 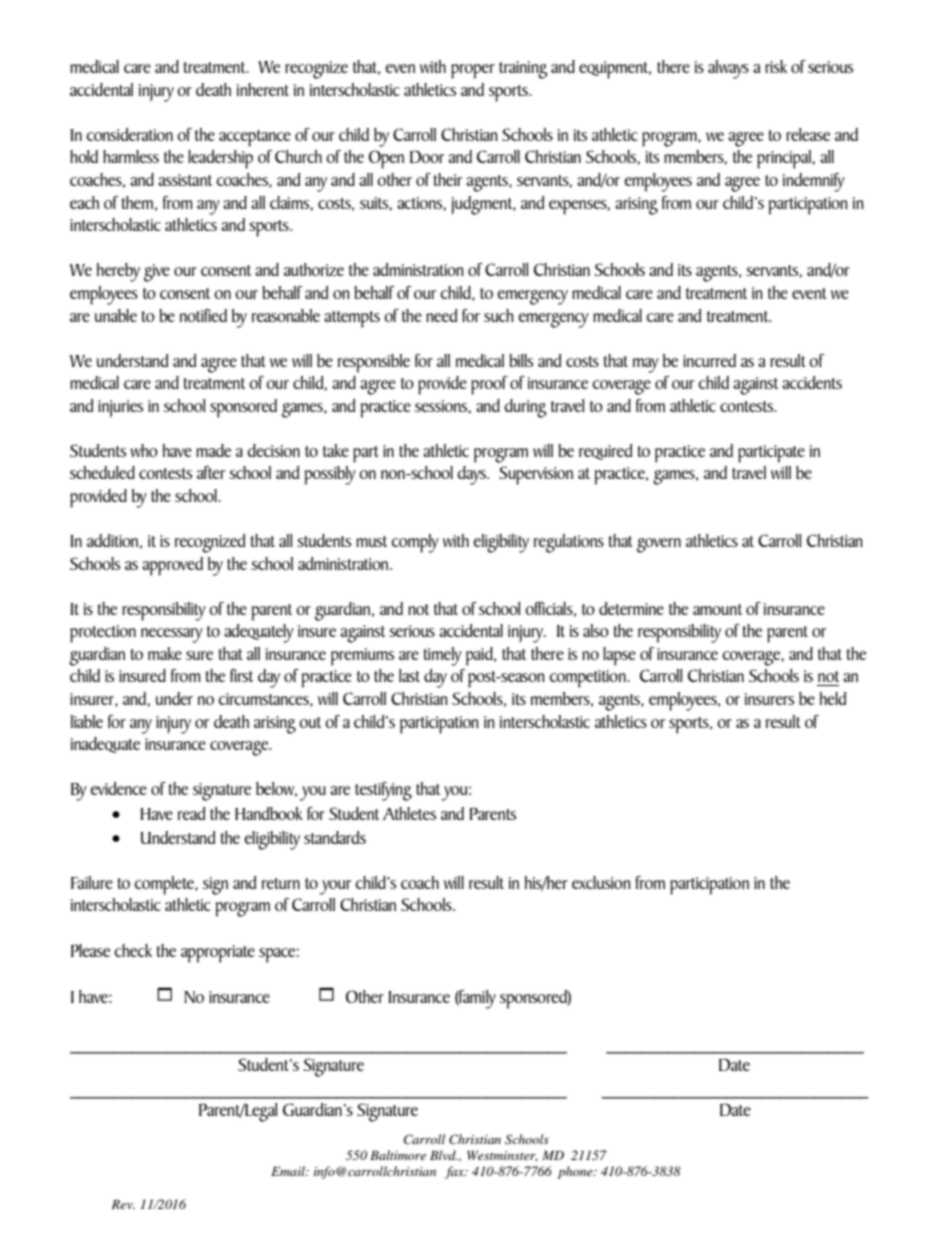 I want to click on complete, so click(x=165, y=885).
